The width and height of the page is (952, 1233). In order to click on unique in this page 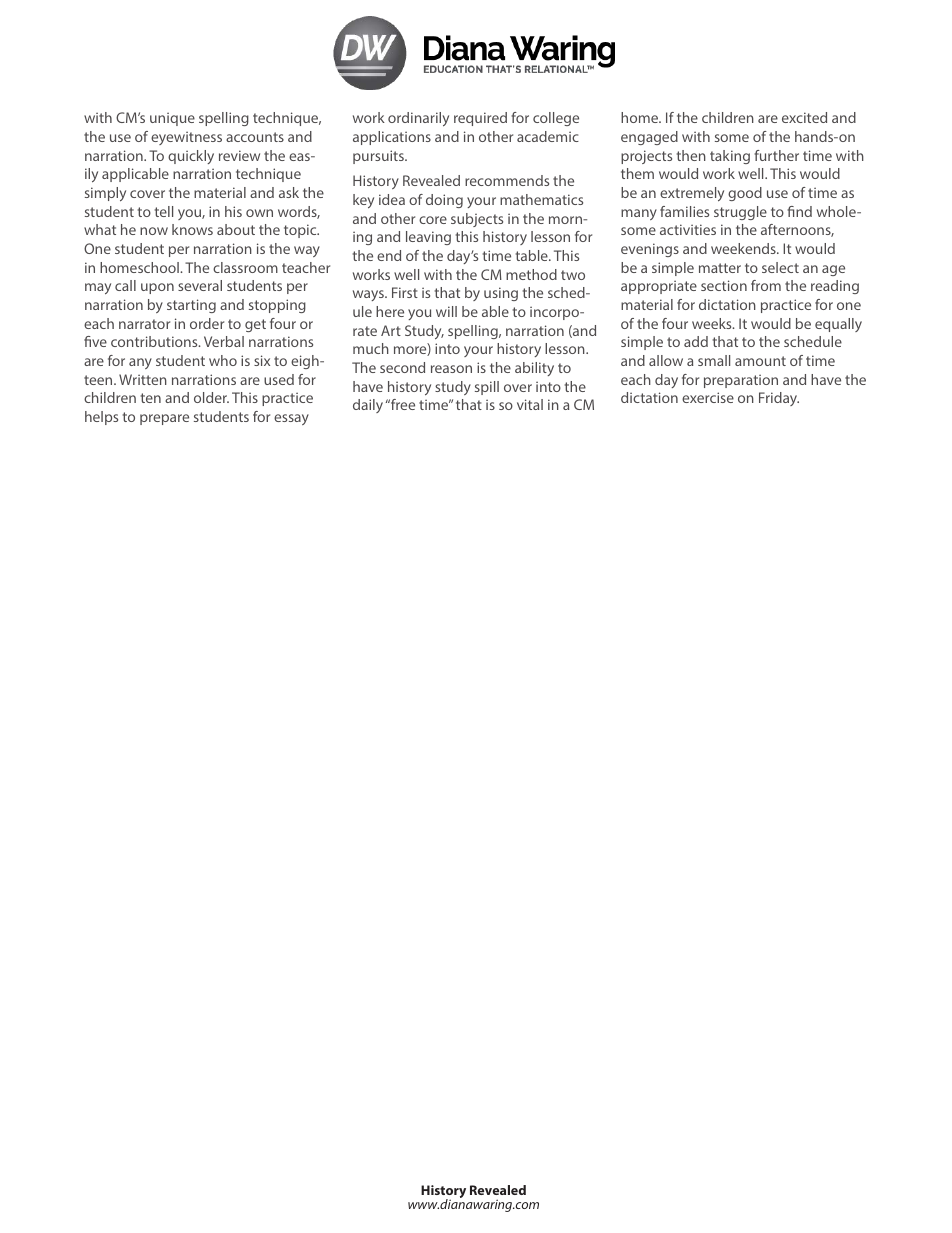, I will do `click(172, 119)`.
